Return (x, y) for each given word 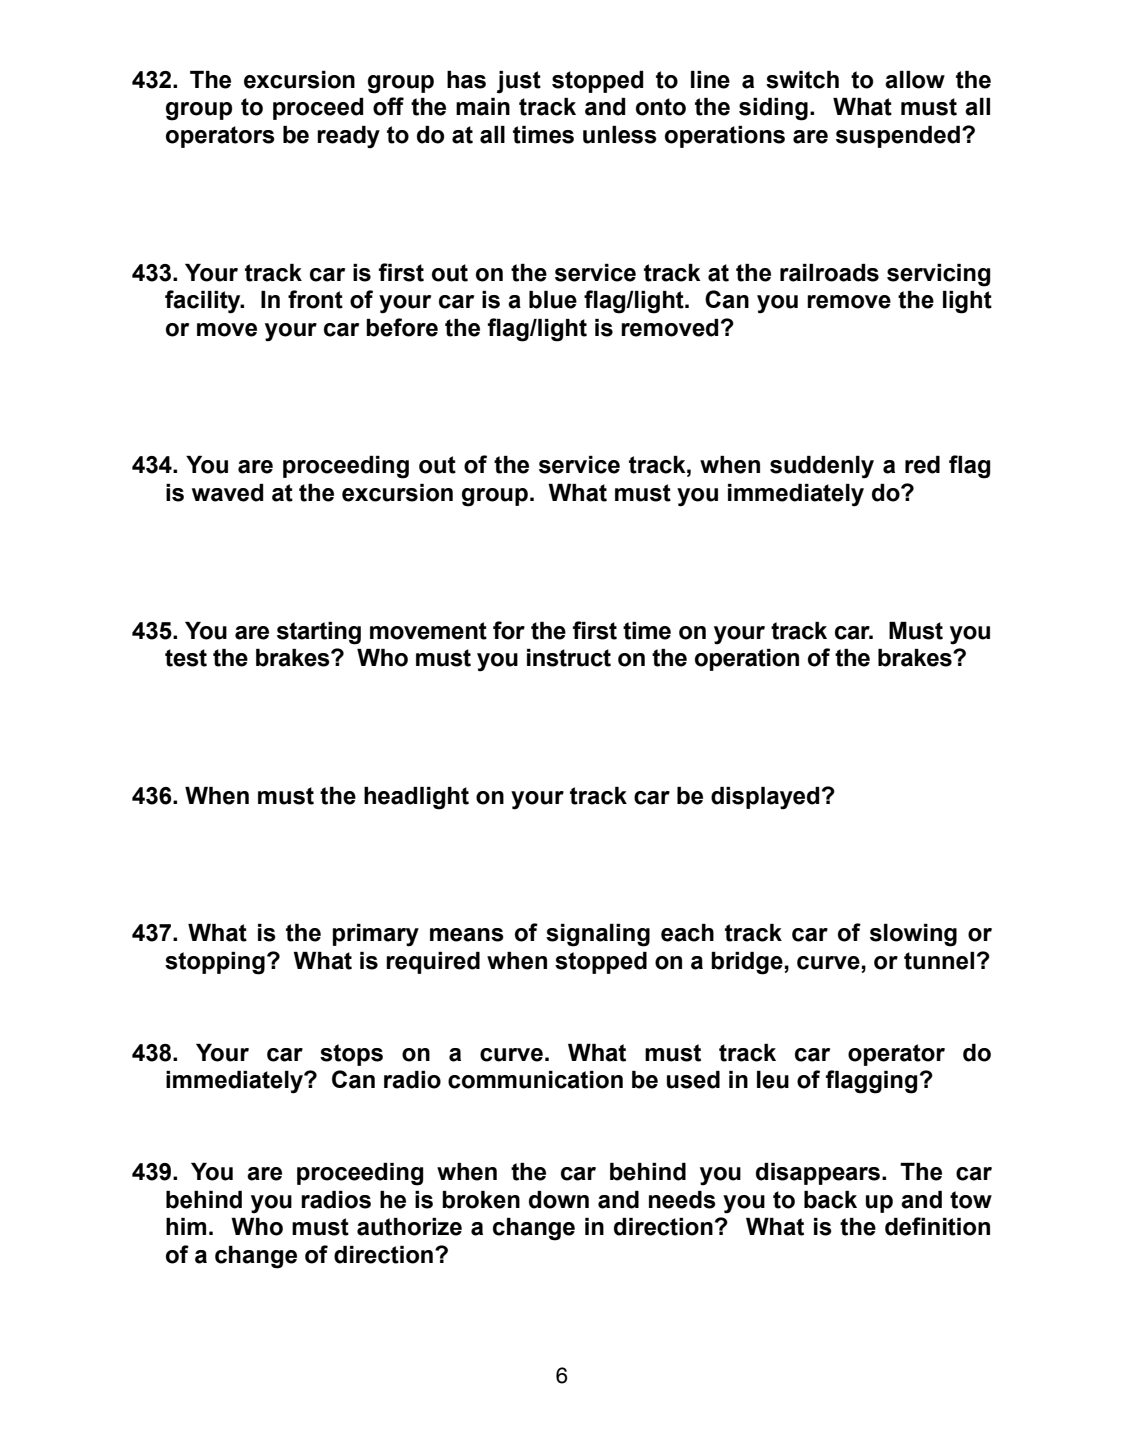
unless (620, 135)
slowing (913, 935)
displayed (765, 798)
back (830, 1200)
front (315, 299)
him (186, 1226)
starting (319, 633)
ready (348, 137)
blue (553, 300)
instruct (569, 658)
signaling (598, 935)
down (559, 1200)
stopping (215, 963)
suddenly (822, 467)
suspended (898, 137)
